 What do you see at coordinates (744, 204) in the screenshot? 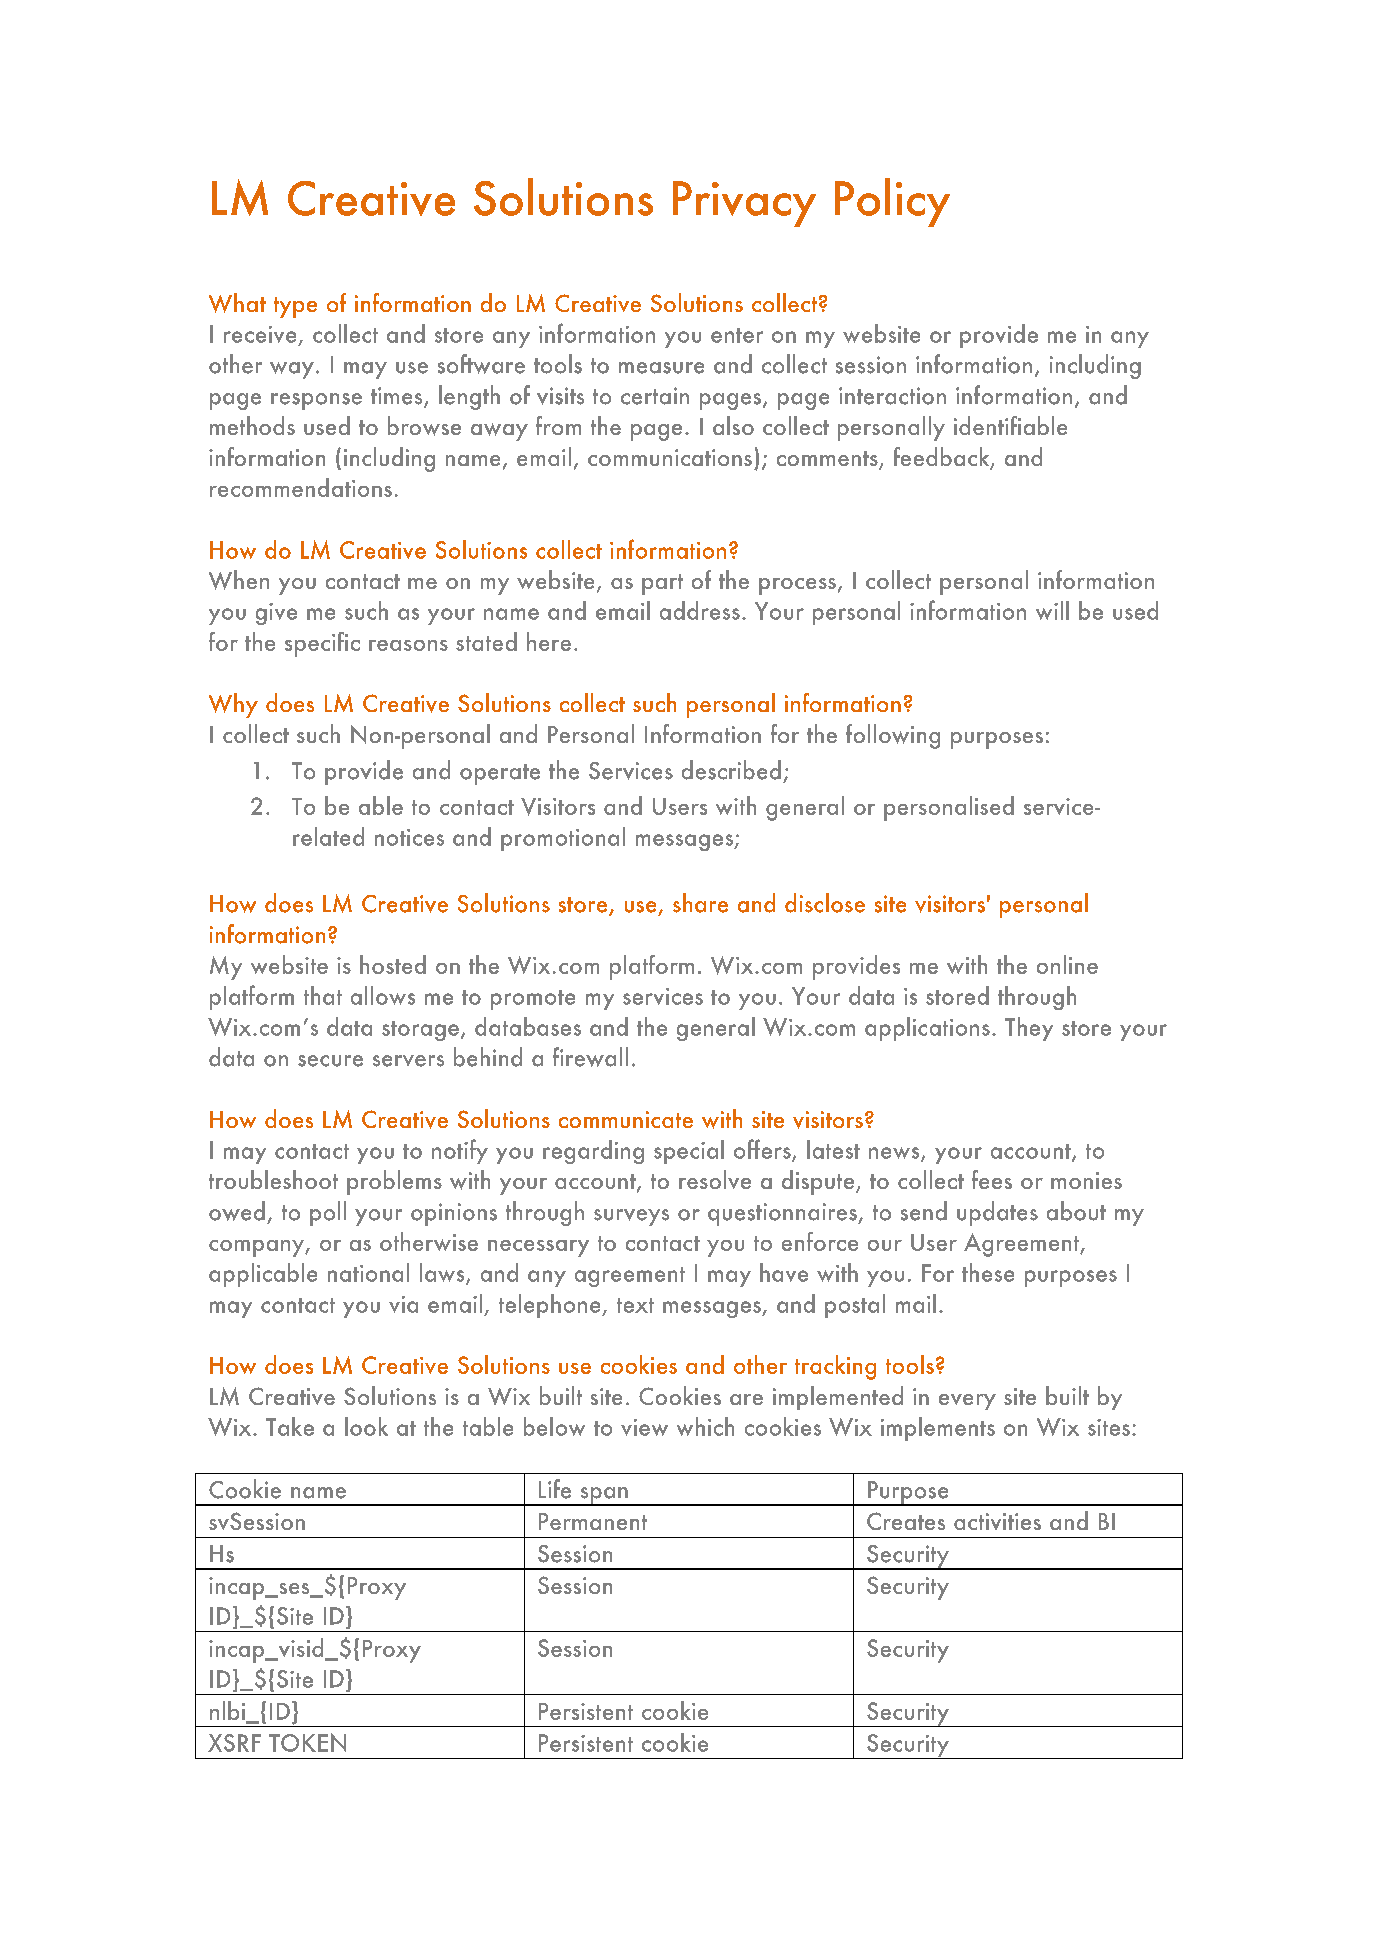
I see `Privacy` at bounding box center [744, 204].
